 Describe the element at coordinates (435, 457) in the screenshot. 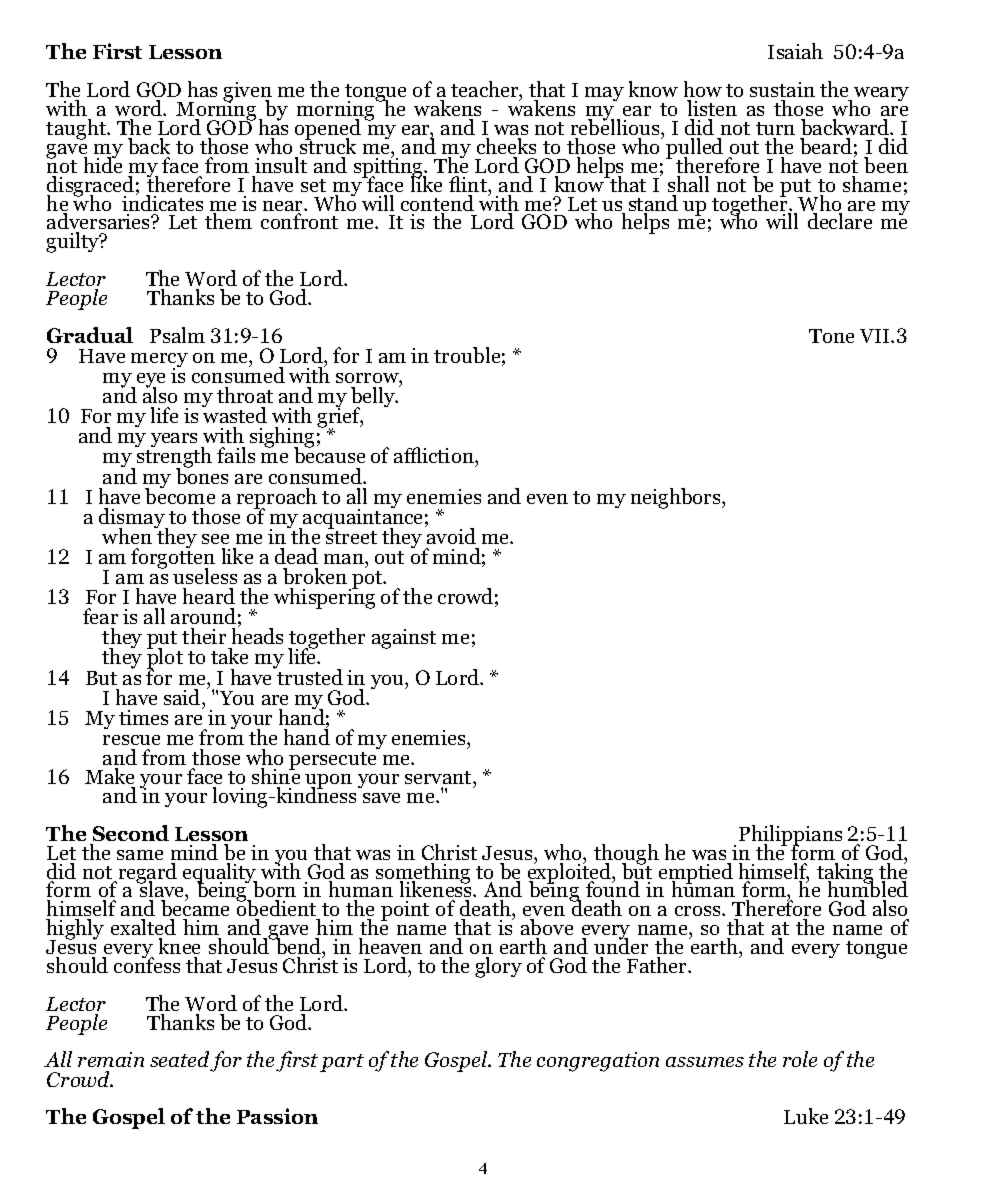

I see `affliction` at that location.
